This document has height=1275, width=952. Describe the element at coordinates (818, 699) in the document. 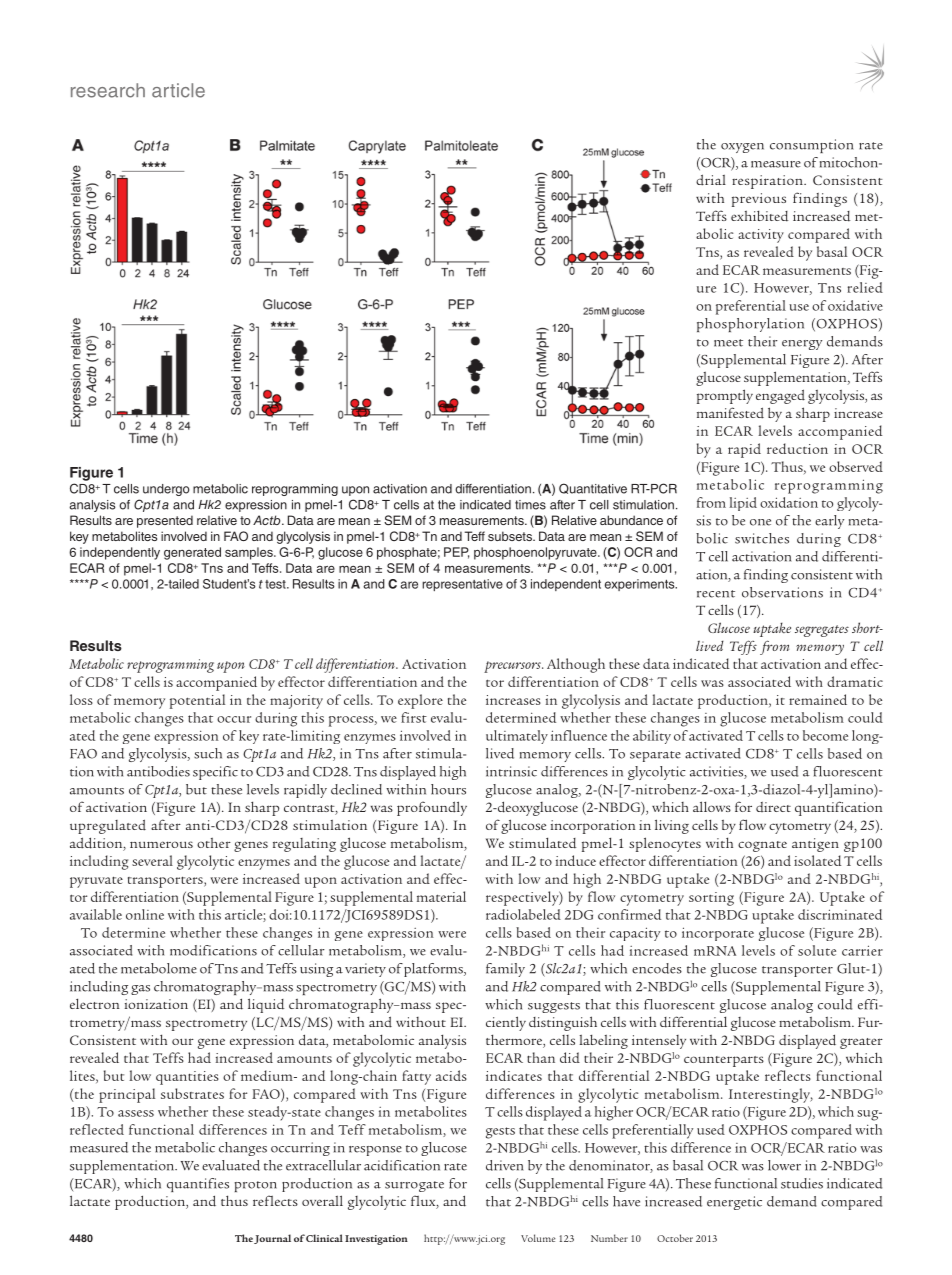

I see `remained` at that location.
